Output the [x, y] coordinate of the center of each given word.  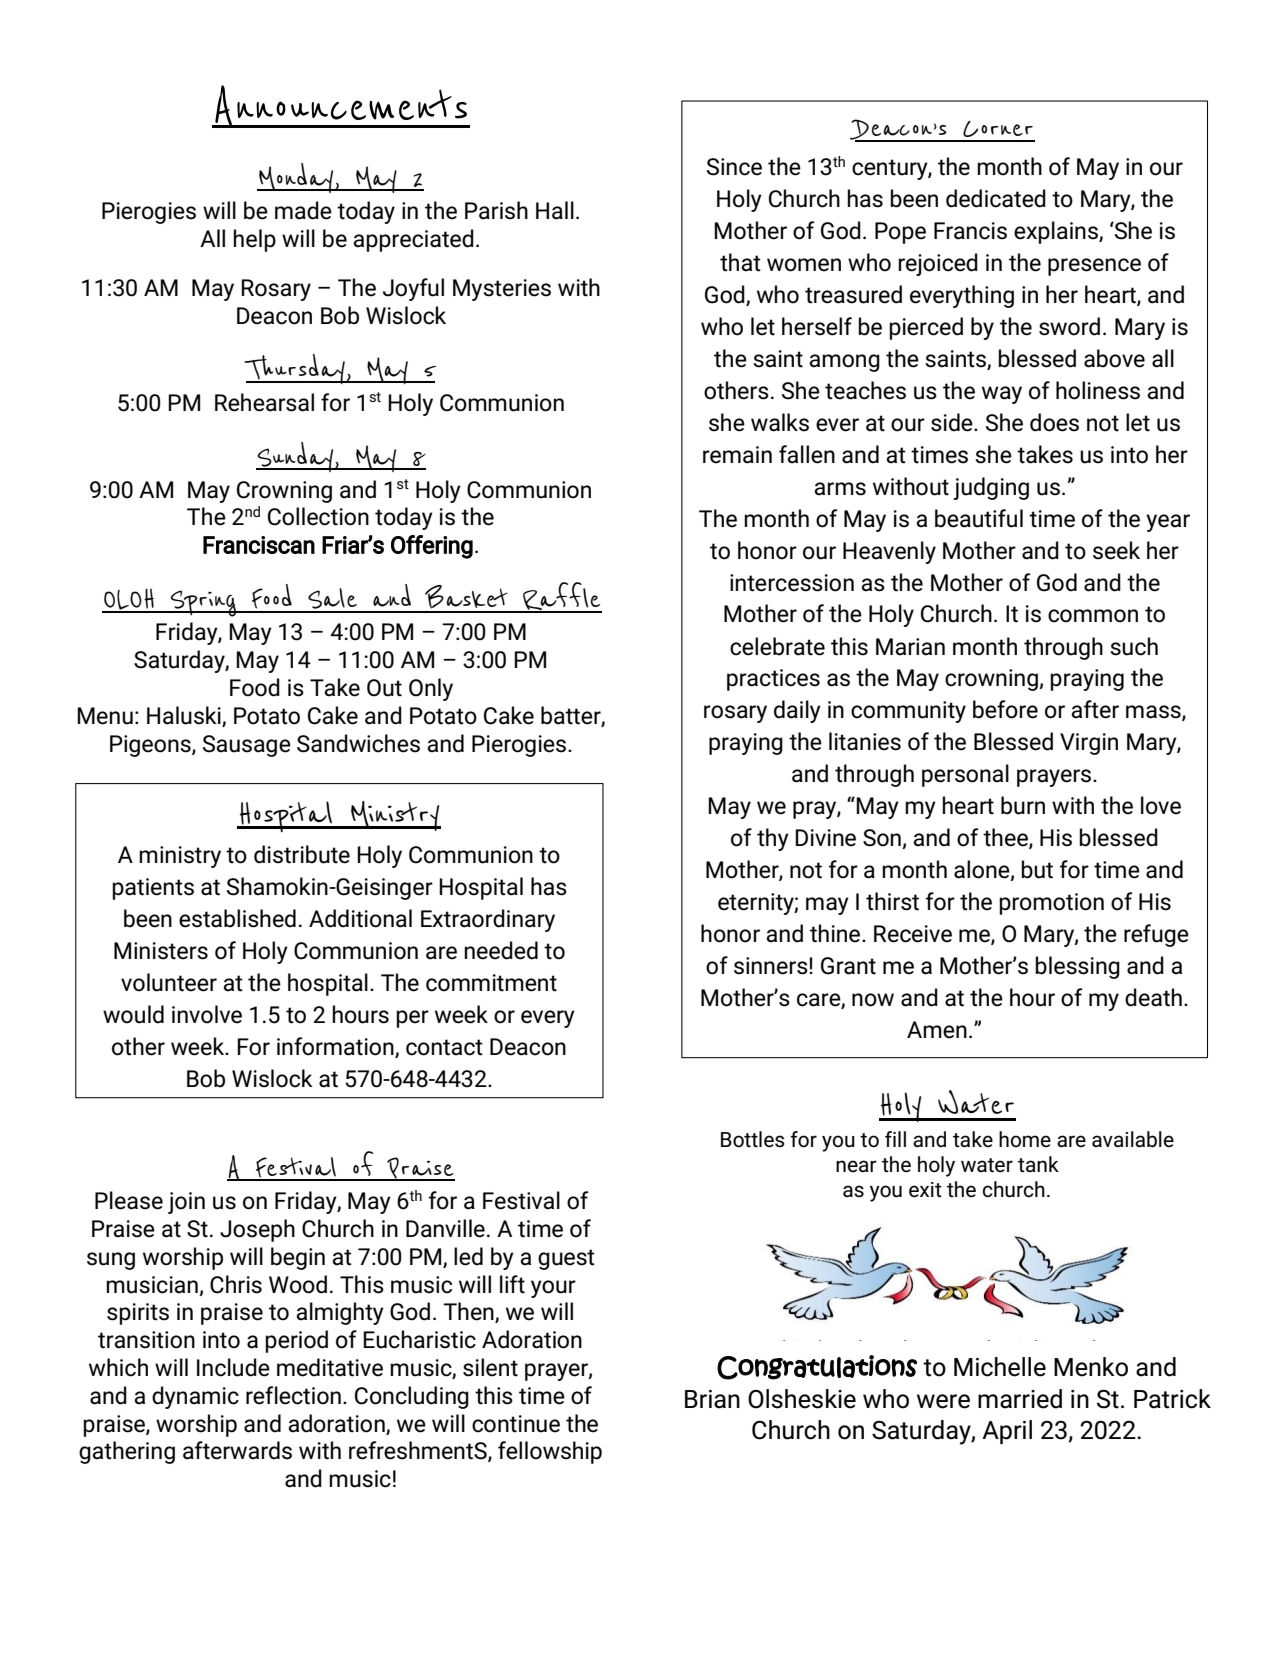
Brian [712, 1399]
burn [1023, 805]
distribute [302, 854]
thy [773, 839]
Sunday [296, 457]
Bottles [752, 1139]
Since [734, 167]
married [1020, 1399]
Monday [296, 178]
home [1025, 1139]
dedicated [996, 198]
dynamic [195, 1397]
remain [737, 455]
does [1054, 422]
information [336, 1047]
